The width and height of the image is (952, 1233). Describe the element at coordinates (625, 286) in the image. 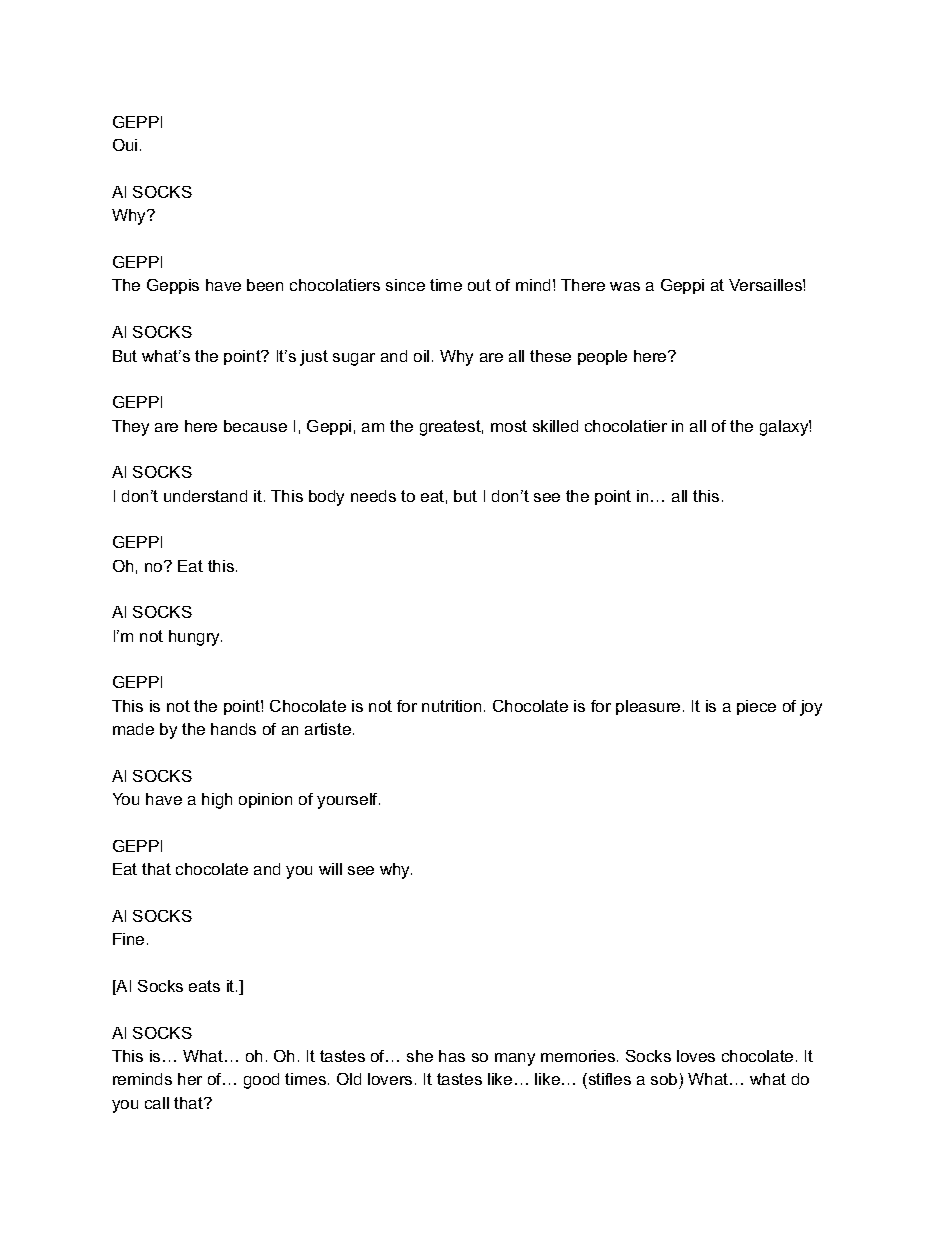

I see `was` at that location.
